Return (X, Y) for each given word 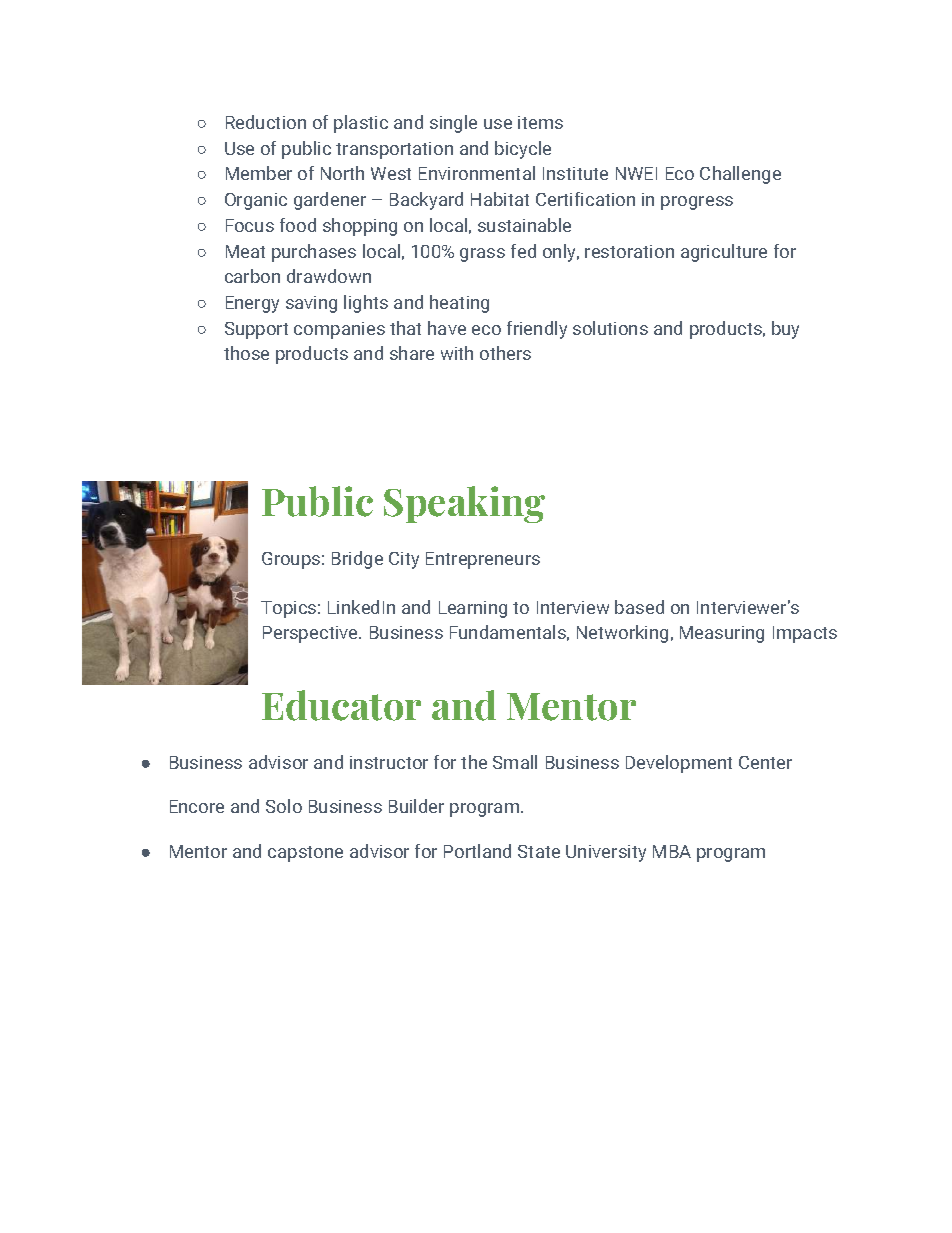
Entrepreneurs (483, 560)
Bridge (357, 560)
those (246, 353)
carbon (252, 276)
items (540, 122)
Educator (341, 705)
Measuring (722, 634)
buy (785, 330)
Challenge (740, 175)
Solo (284, 806)
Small (515, 762)
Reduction (266, 122)
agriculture (724, 253)
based (639, 607)
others (505, 353)
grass (482, 255)
